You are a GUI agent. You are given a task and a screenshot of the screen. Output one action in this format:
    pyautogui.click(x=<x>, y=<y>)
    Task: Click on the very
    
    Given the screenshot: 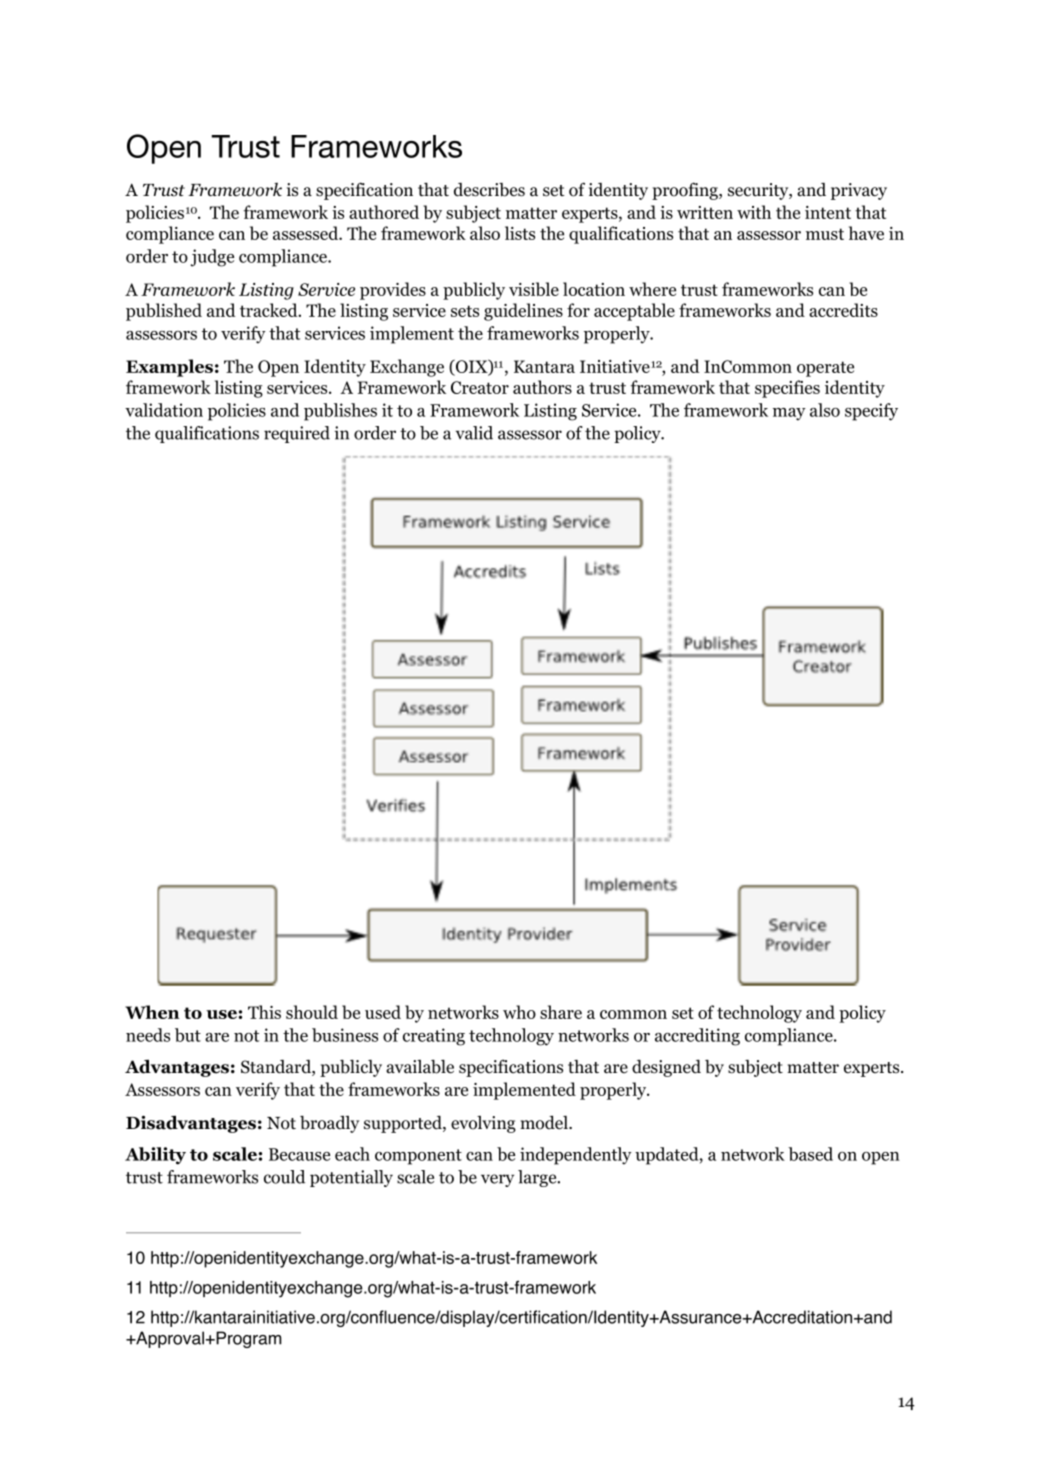 What is the action you would take?
    pyautogui.click(x=497, y=1180)
